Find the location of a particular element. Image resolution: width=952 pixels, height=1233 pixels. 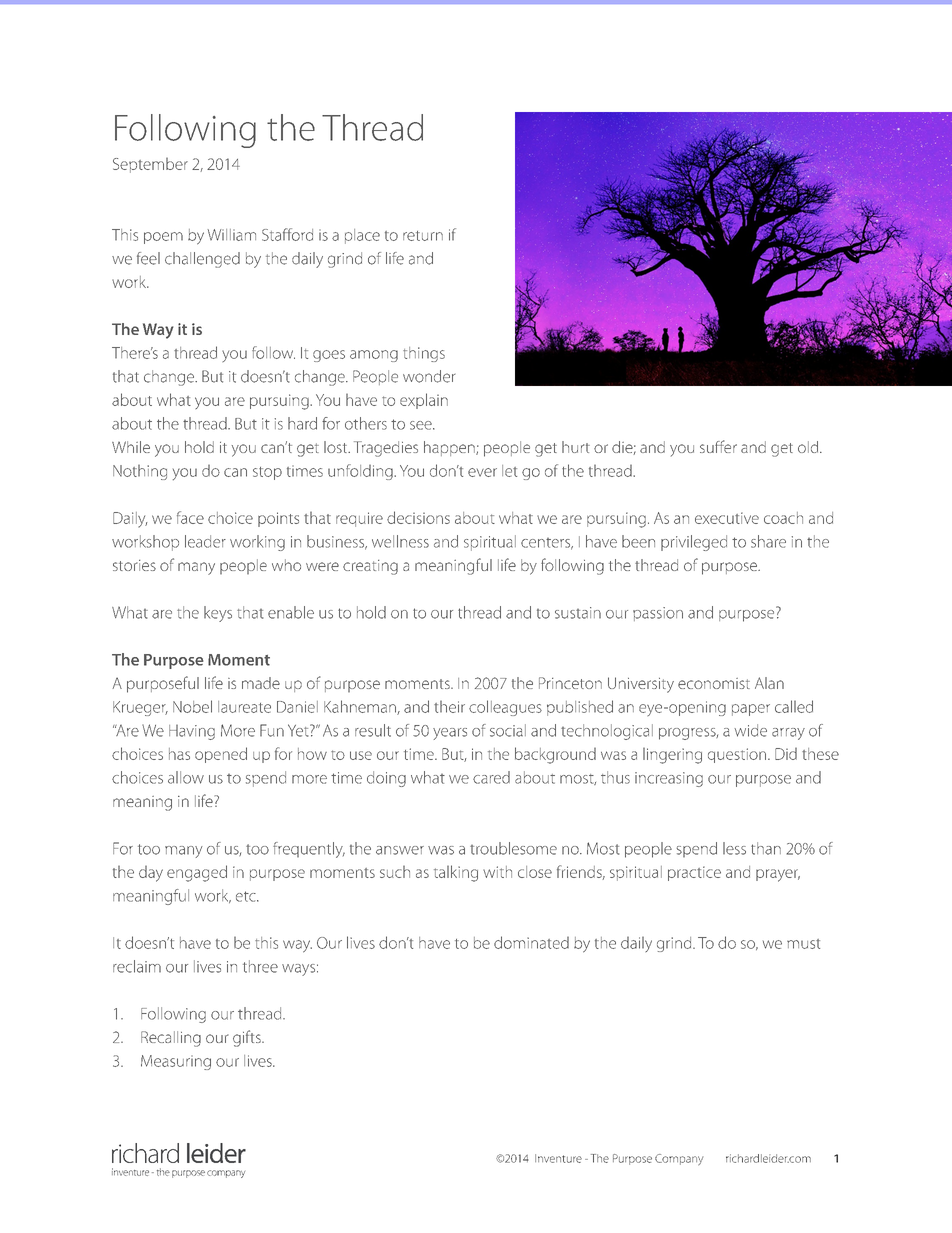

place is located at coordinates (362, 236).
